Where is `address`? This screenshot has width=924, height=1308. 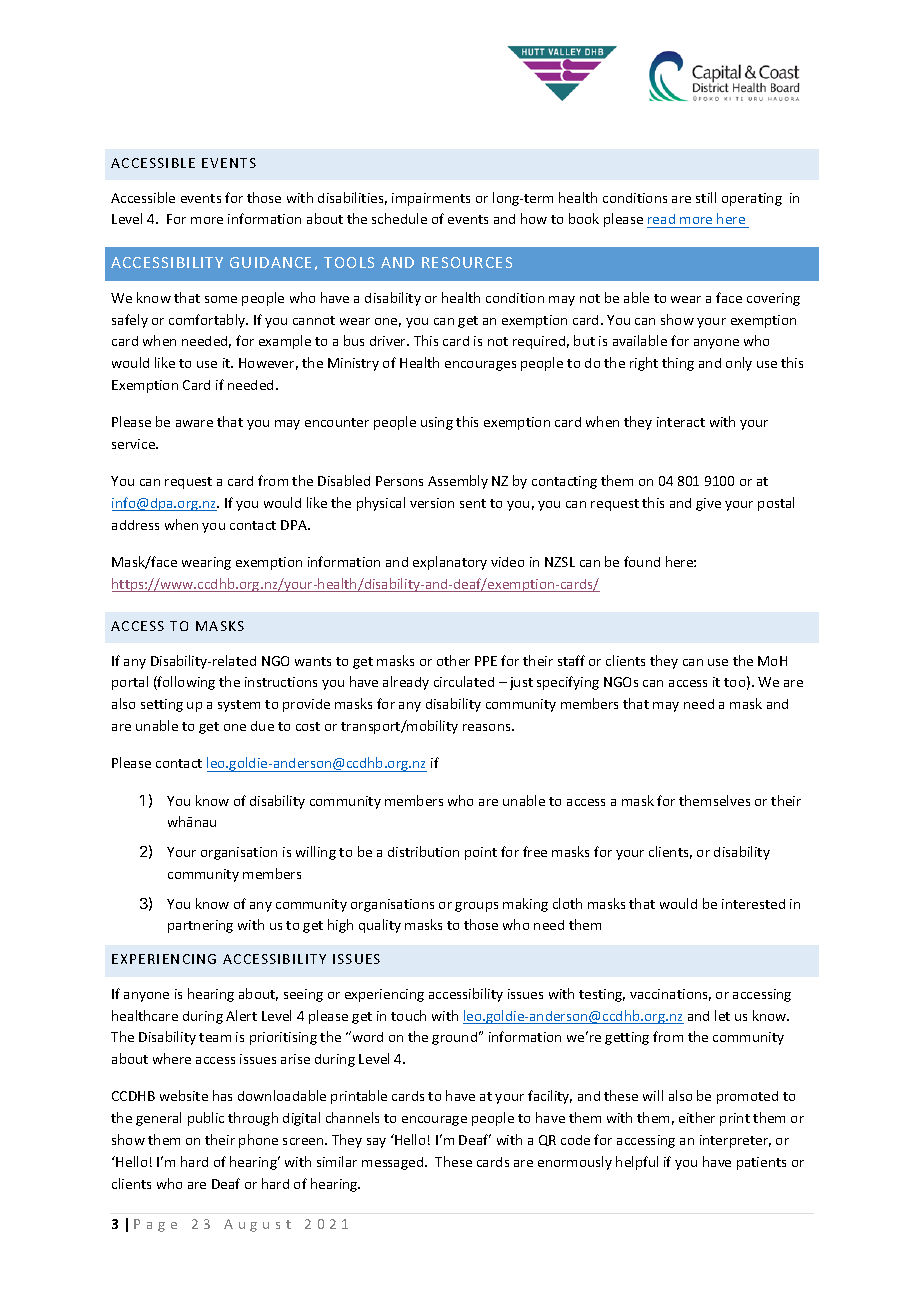
address is located at coordinates (135, 525).
